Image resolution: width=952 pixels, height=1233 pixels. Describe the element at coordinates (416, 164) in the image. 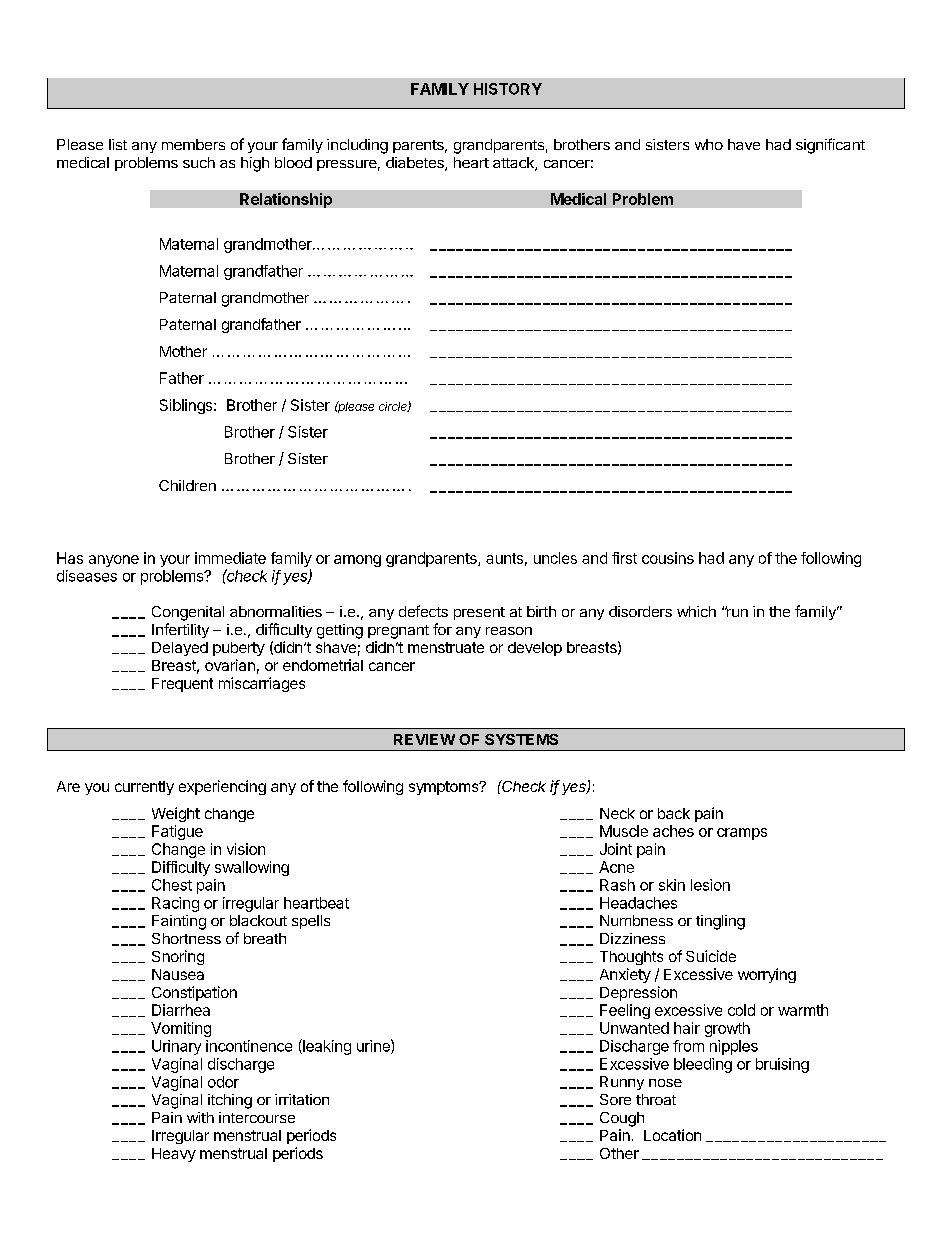

I see `diabetes` at that location.
